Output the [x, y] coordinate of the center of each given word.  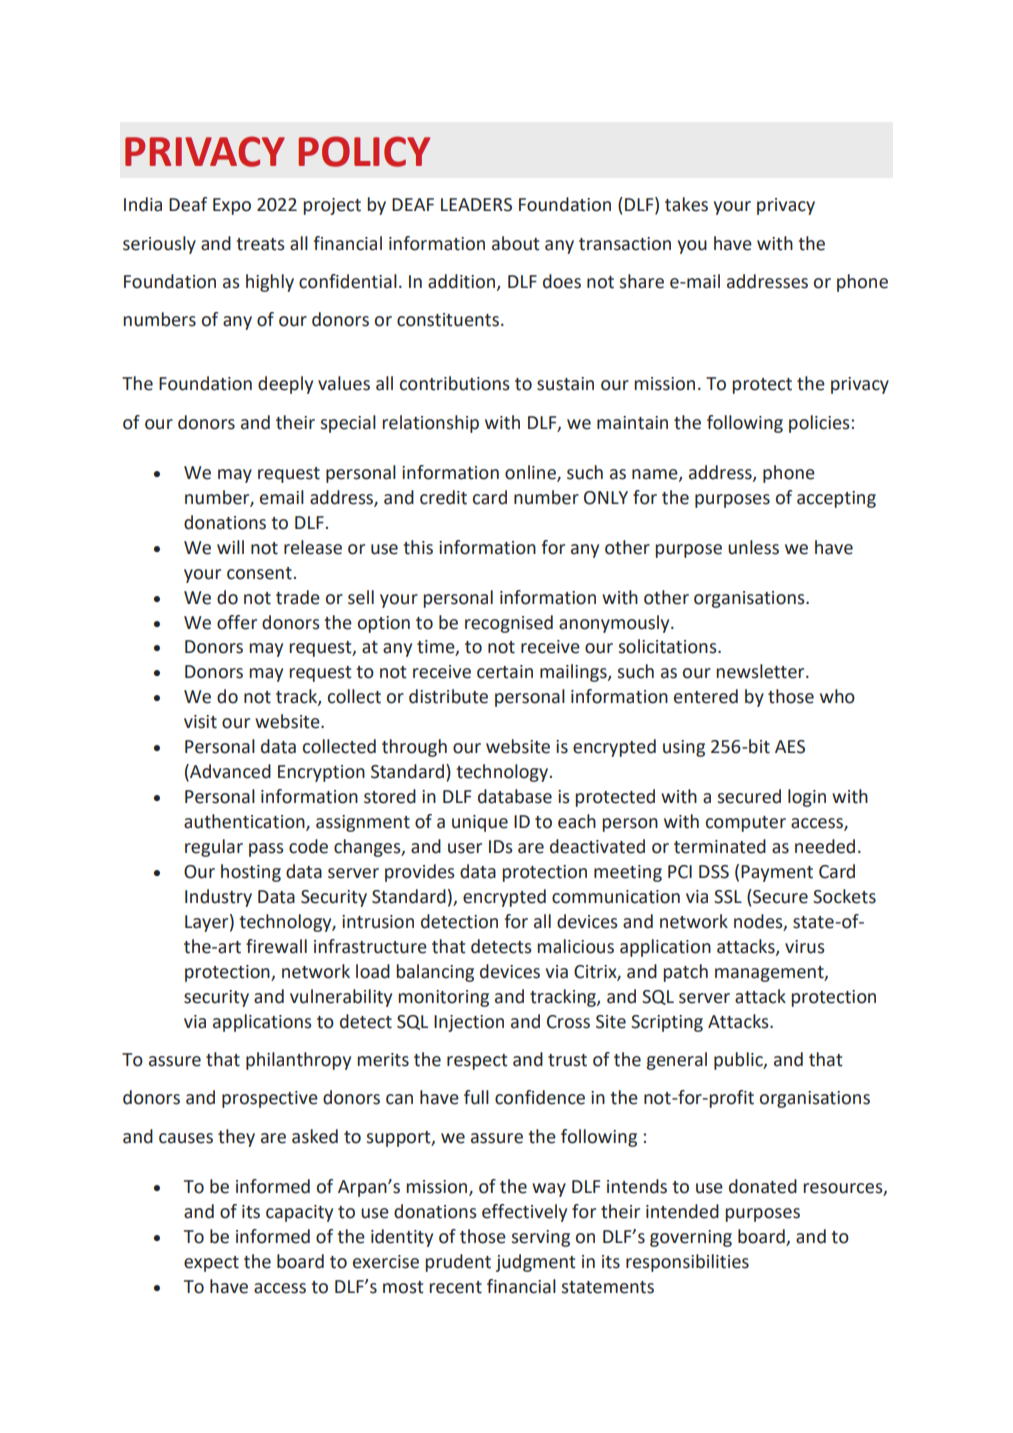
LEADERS [476, 205]
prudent [458, 1263]
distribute [448, 696]
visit [200, 722]
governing [691, 1238]
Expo [232, 206]
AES [790, 747]
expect [211, 1264]
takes [686, 204]
